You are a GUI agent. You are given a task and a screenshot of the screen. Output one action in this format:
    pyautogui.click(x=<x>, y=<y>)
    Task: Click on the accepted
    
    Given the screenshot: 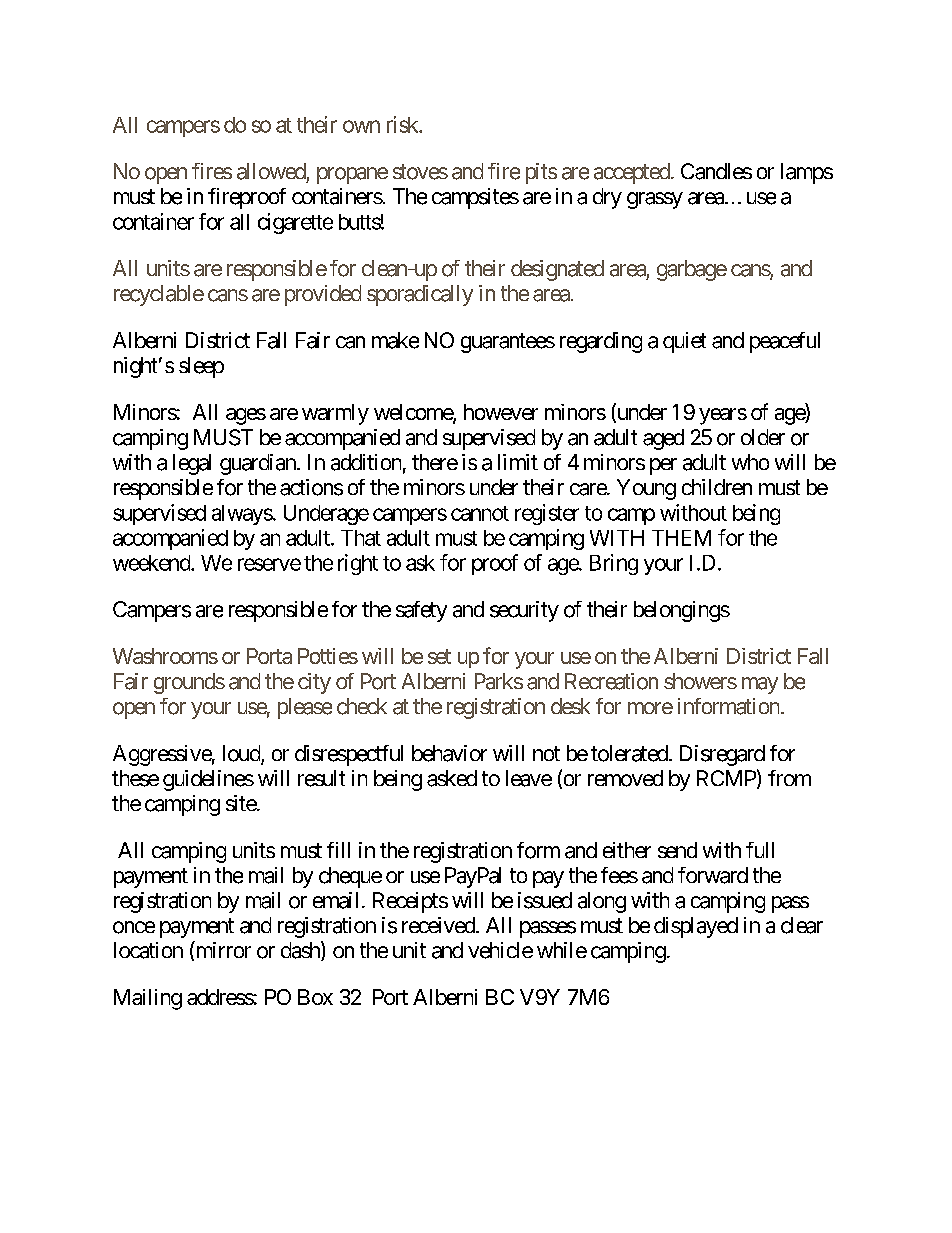 What is the action you would take?
    pyautogui.click(x=632, y=173)
